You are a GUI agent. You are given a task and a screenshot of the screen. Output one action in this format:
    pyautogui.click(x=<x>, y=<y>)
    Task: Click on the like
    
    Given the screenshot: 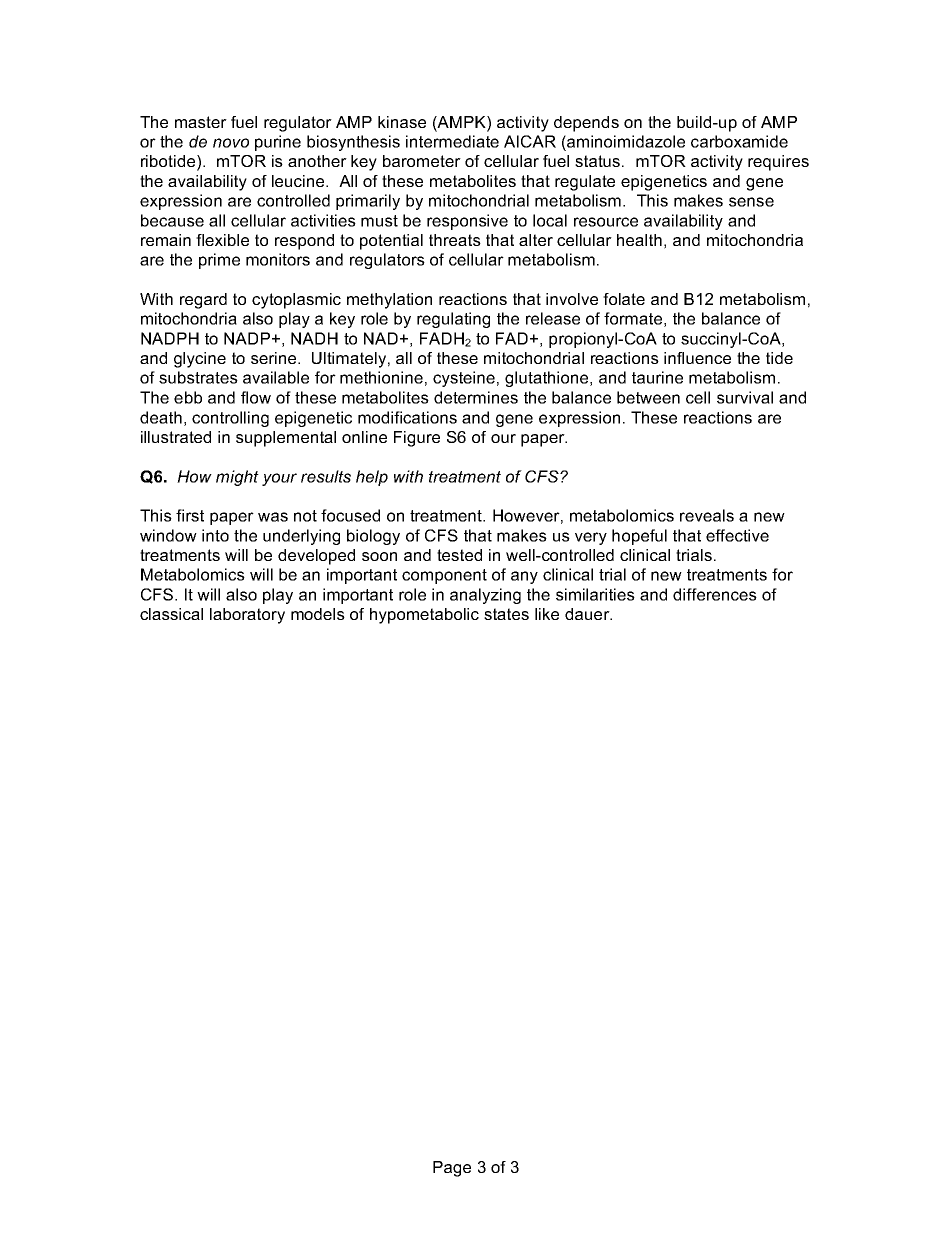 What is the action you would take?
    pyautogui.click(x=547, y=614)
